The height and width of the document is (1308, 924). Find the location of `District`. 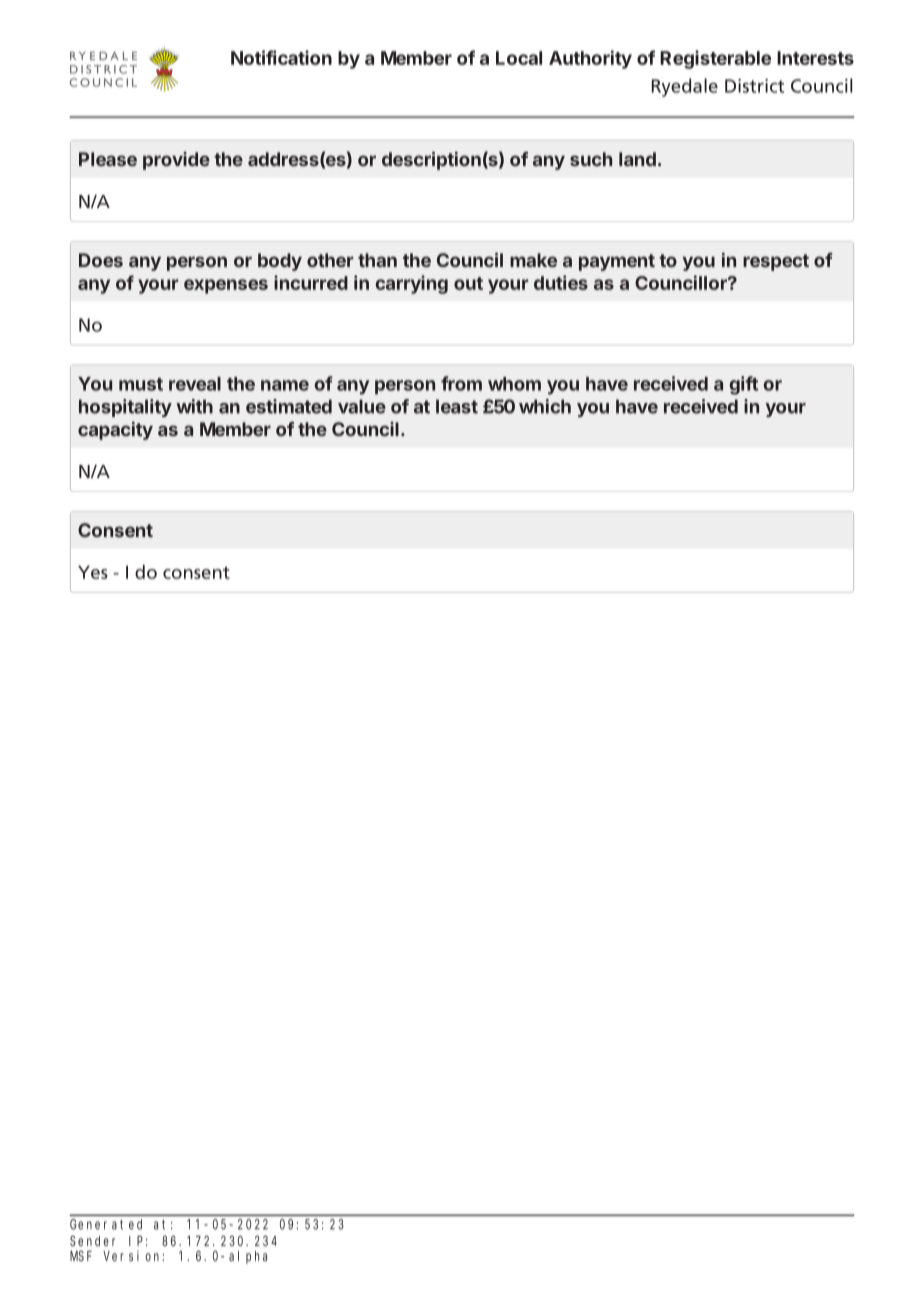

District is located at coordinates (754, 86).
